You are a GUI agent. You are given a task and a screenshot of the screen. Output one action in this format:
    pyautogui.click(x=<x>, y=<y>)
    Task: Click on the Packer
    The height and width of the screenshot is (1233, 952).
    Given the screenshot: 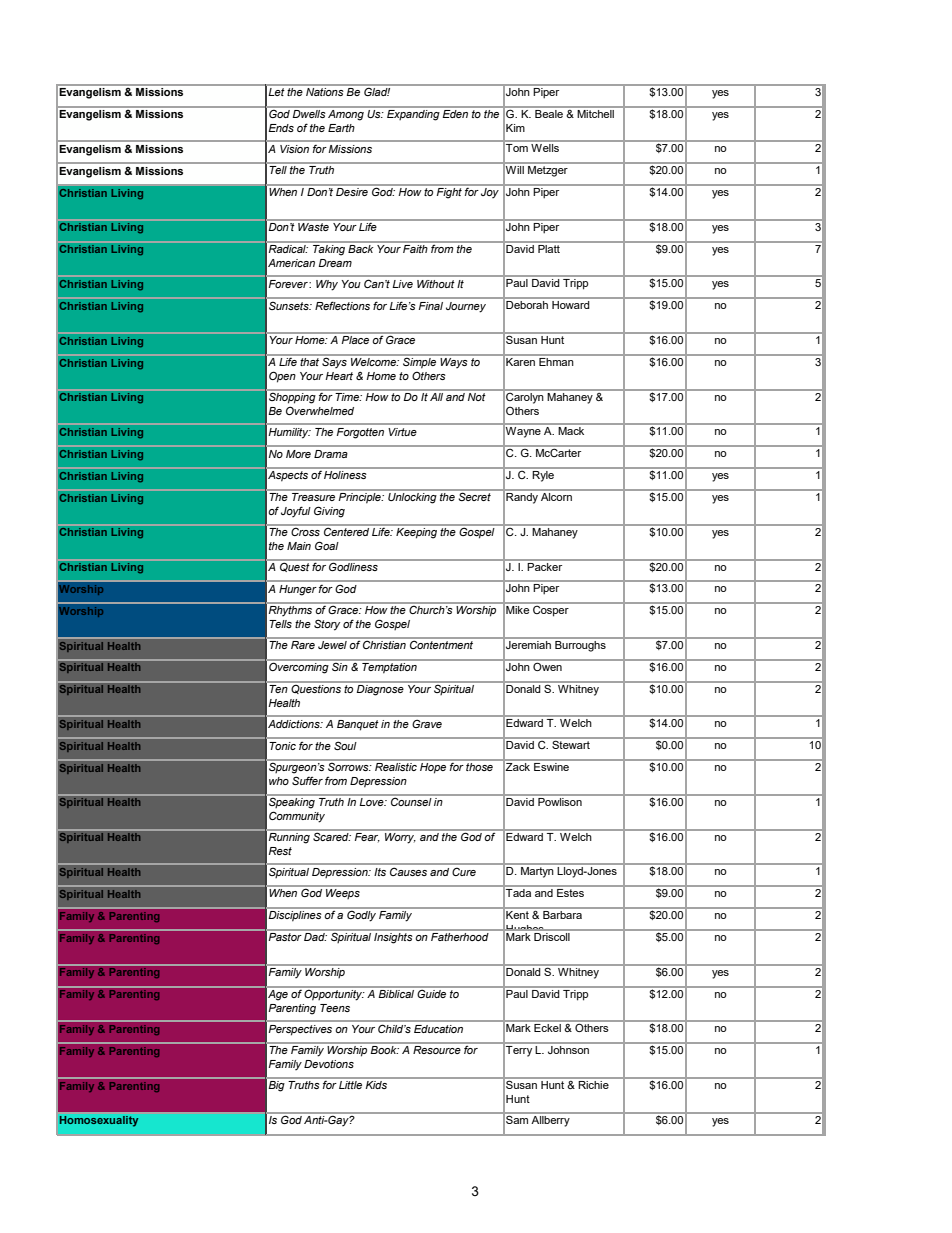 What is the action you would take?
    pyautogui.click(x=545, y=565)
